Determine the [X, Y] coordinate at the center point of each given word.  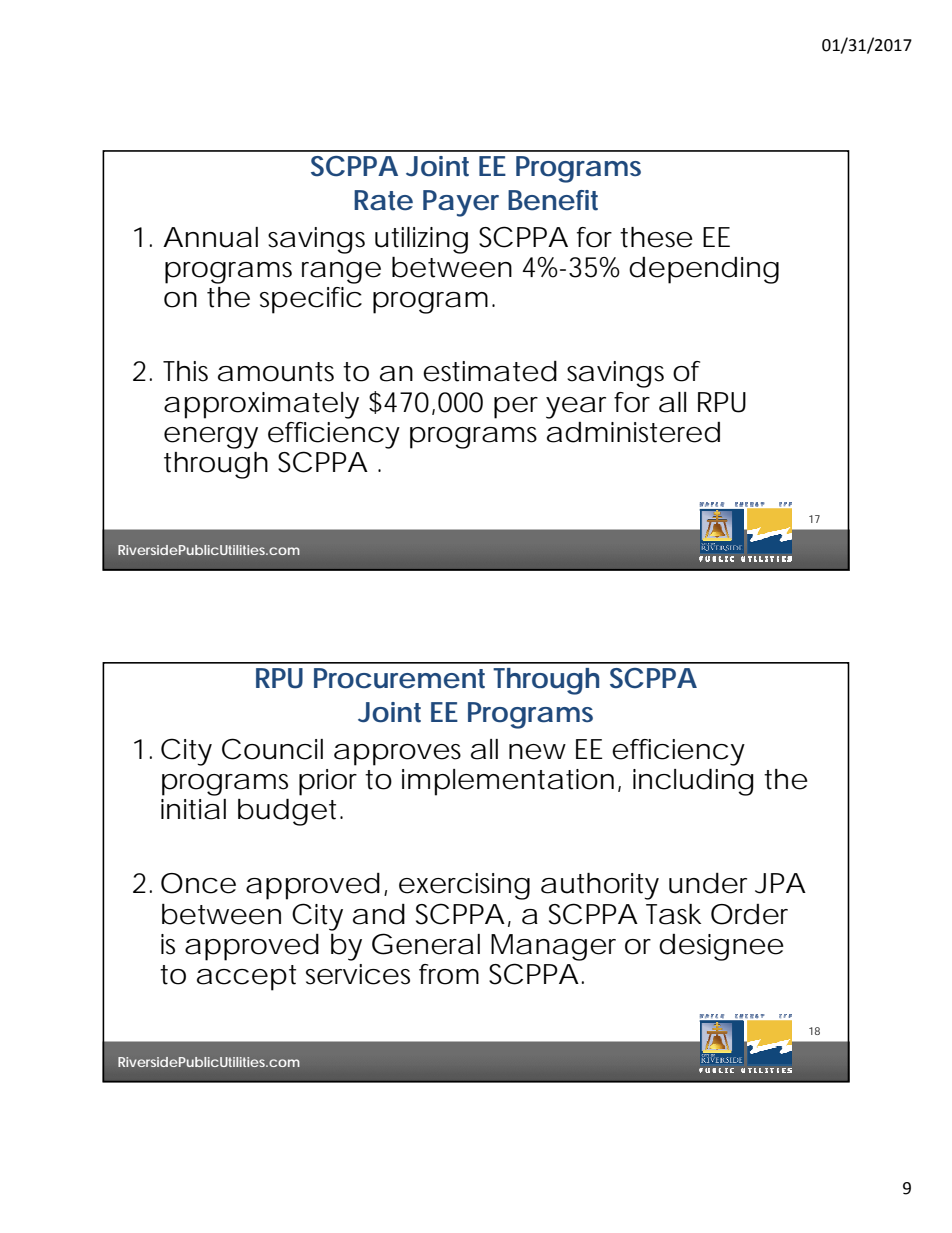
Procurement [399, 678]
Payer [461, 203]
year [576, 408]
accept [246, 978]
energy [211, 438]
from [449, 974]
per [516, 408]
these [656, 237]
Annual [210, 237]
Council [272, 749]
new [537, 752]
